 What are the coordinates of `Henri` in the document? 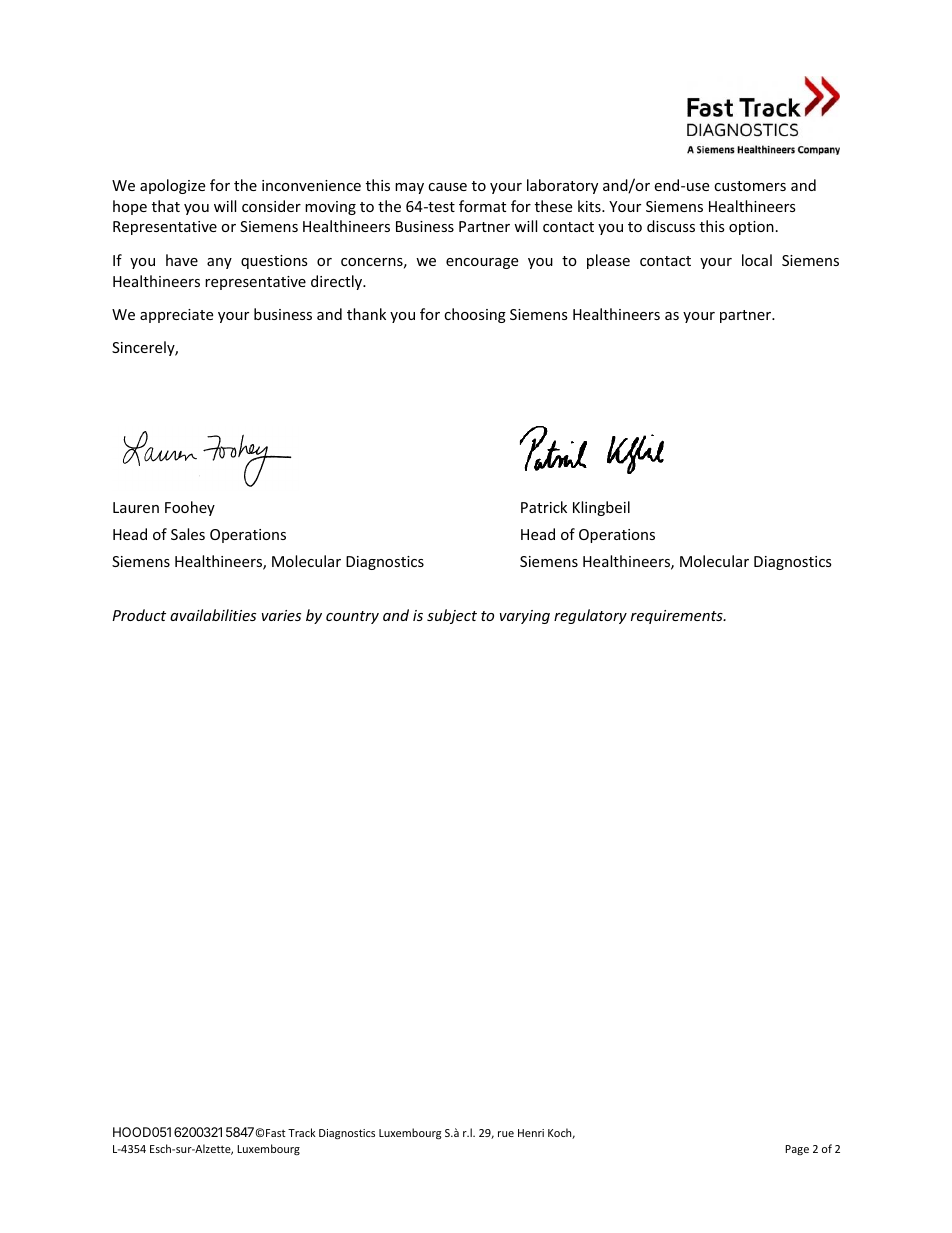 It's located at (531, 1133).
